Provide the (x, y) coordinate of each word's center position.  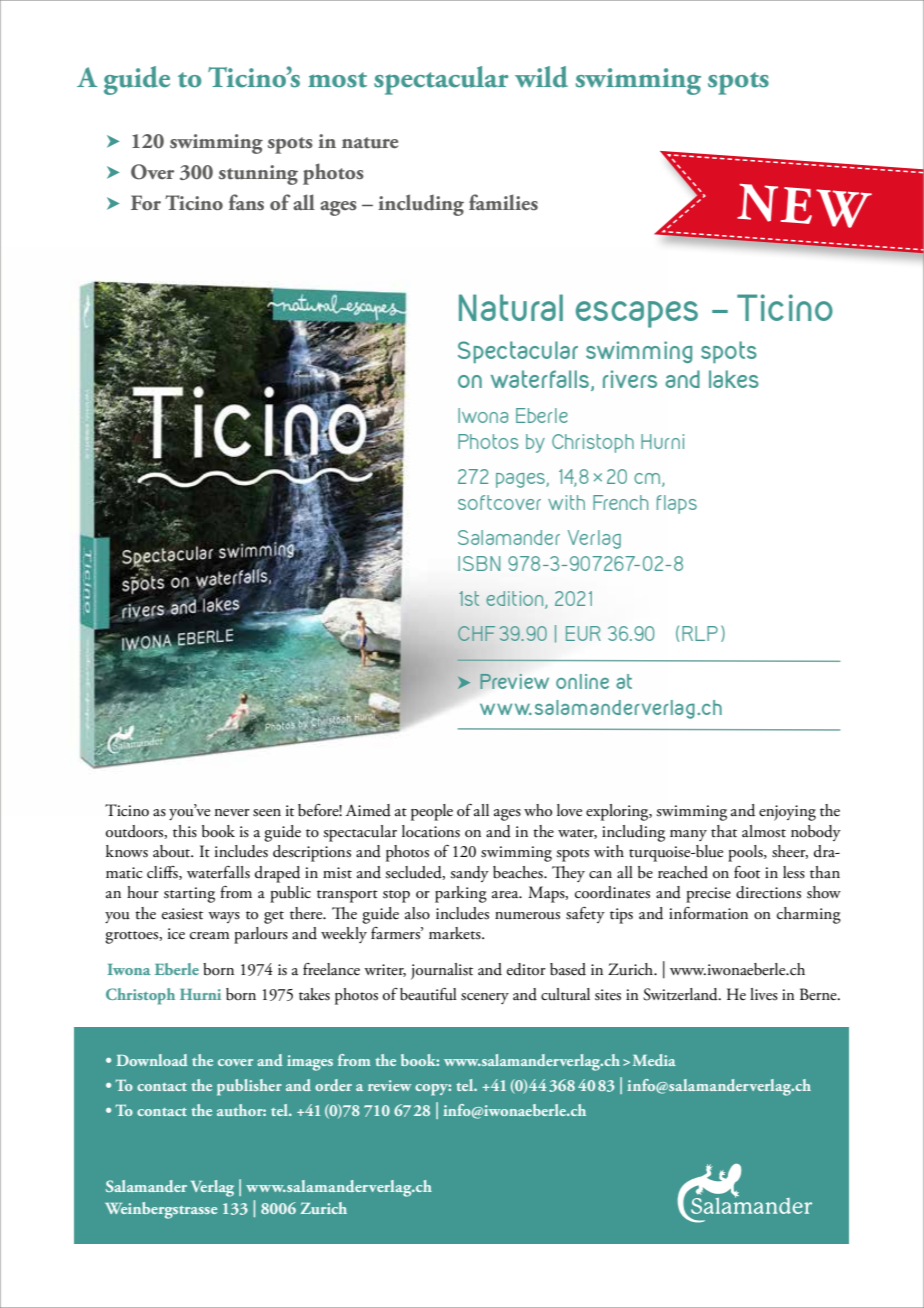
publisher (249, 1087)
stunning (258, 175)
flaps (677, 504)
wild (541, 77)
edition (516, 600)
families (503, 202)
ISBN (479, 563)
